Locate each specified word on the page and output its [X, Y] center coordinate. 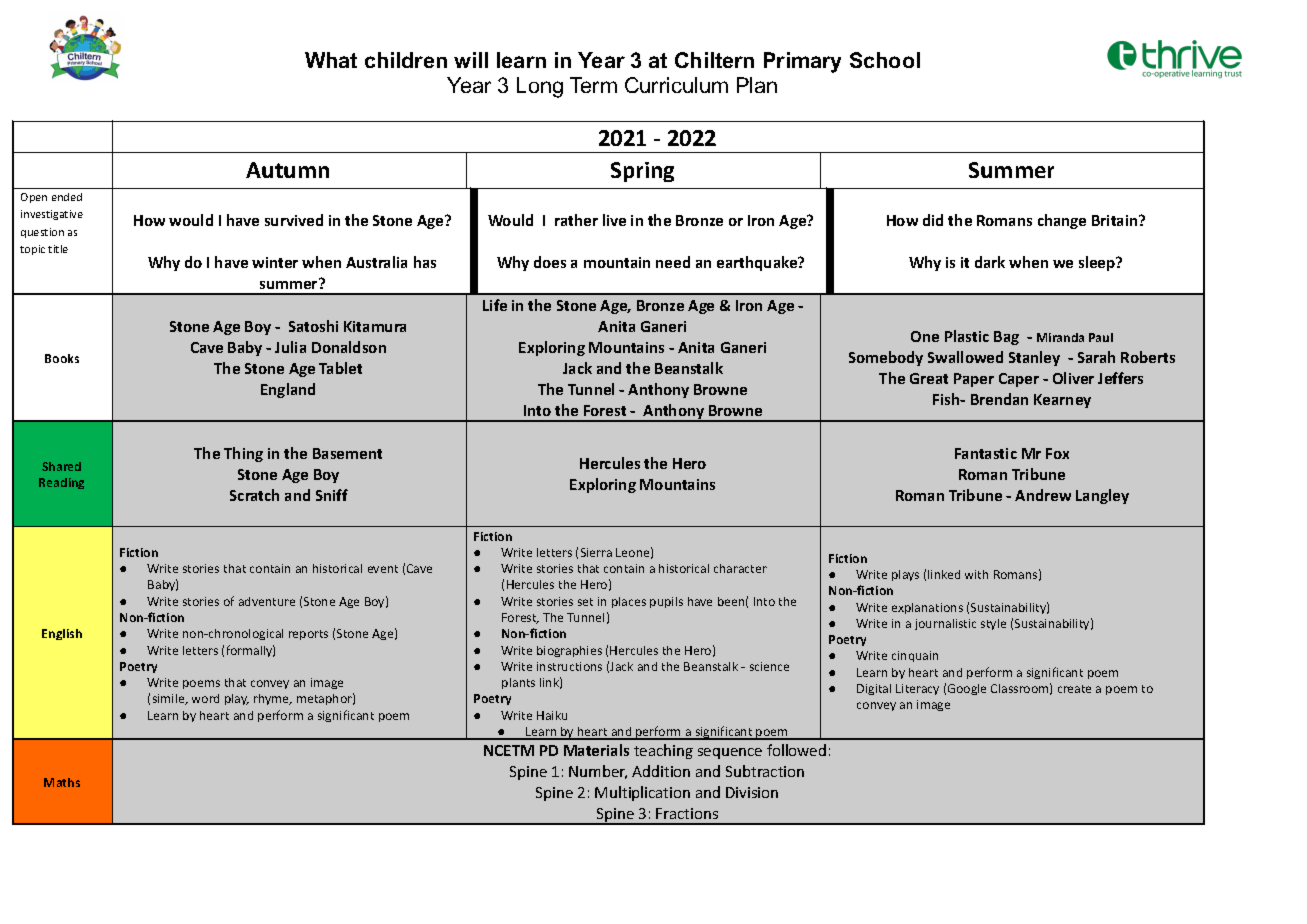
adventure [267, 601]
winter [275, 262]
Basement [347, 453]
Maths [62, 782]
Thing [243, 454]
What [331, 60]
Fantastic [986, 453]
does [550, 262]
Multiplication [642, 793]
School [885, 60]
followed [796, 750]
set [585, 602]
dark [990, 262]
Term [593, 85]
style [993, 624]
